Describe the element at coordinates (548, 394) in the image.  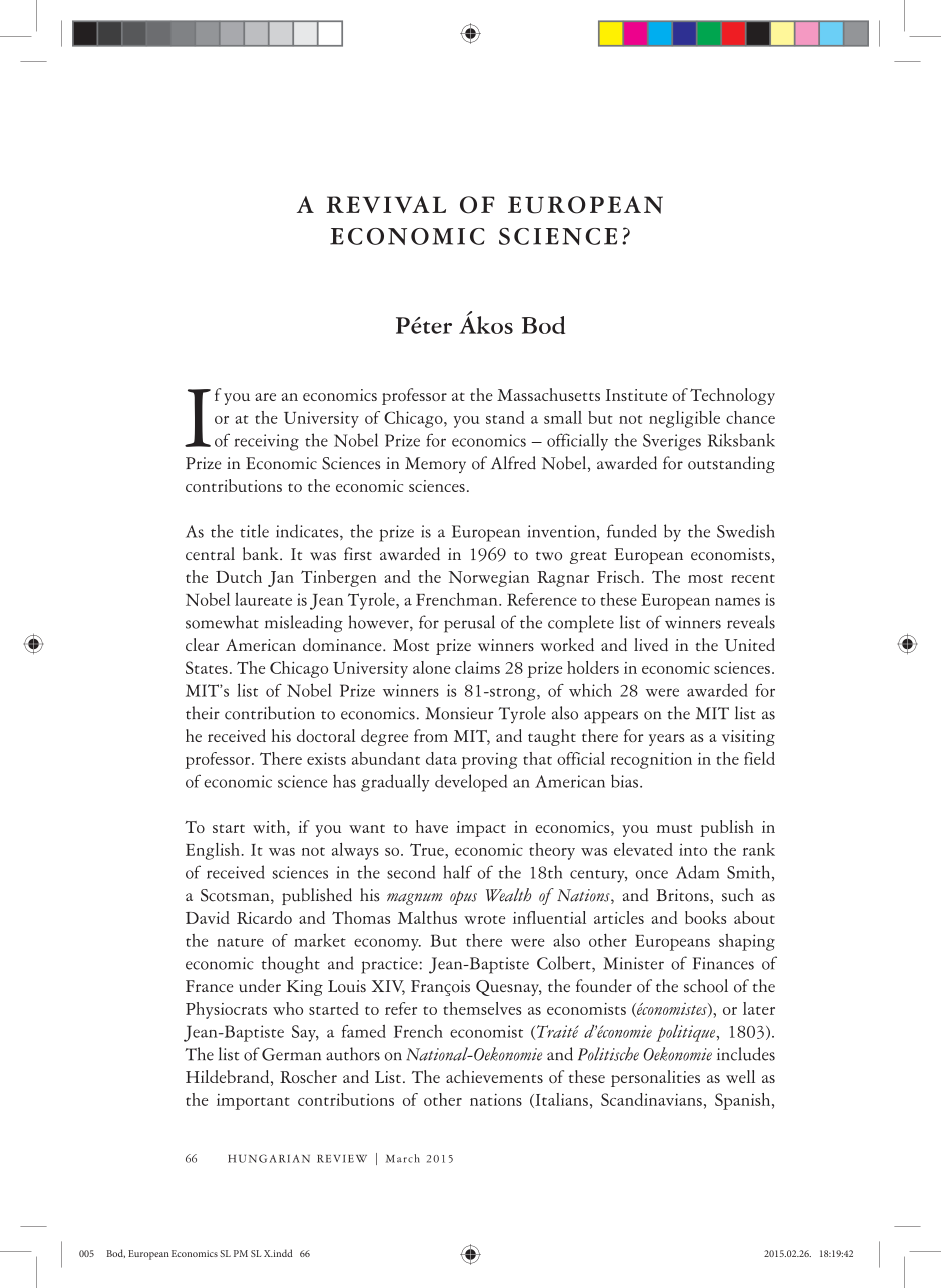
I see `Massachusetts` at that location.
